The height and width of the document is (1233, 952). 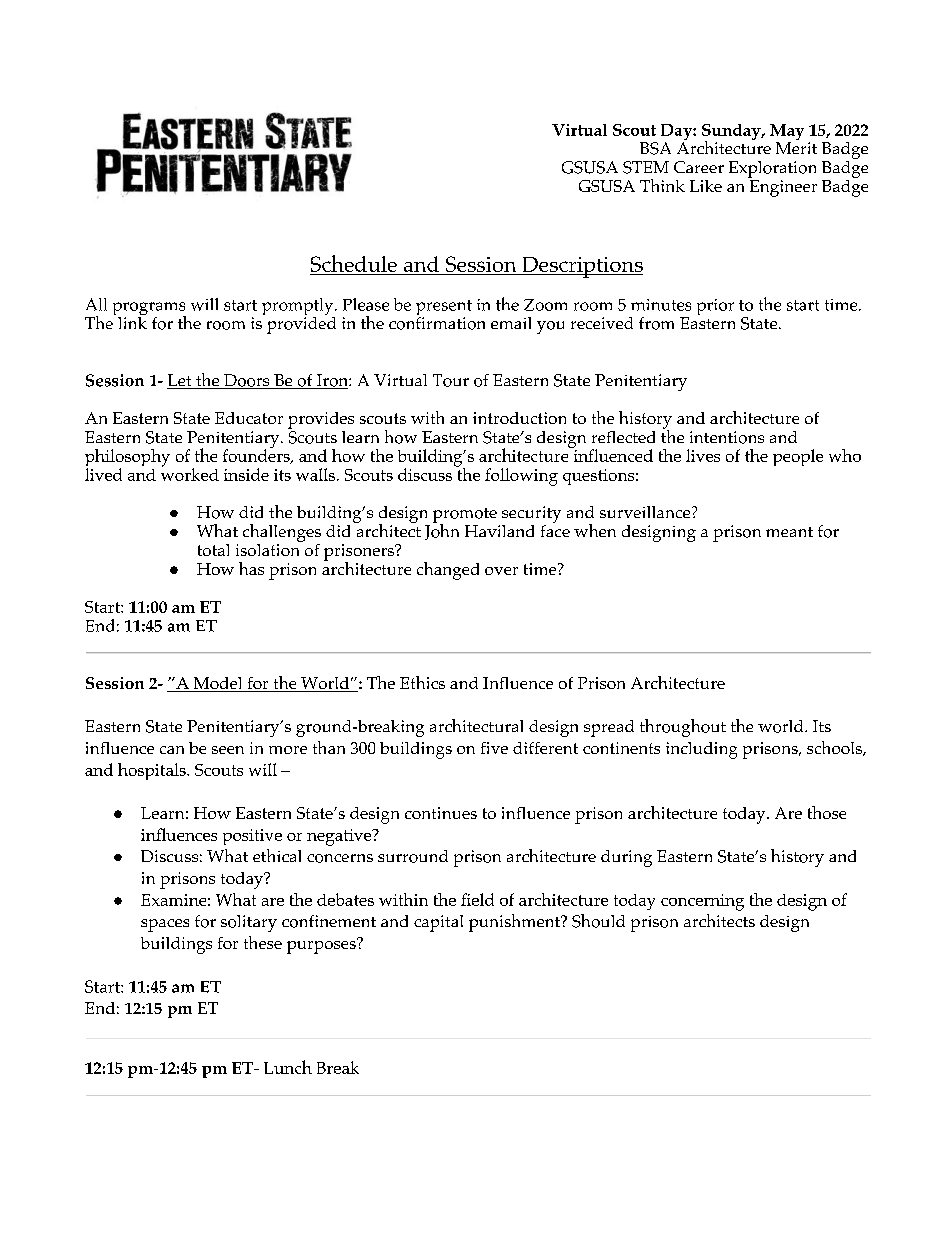 What do you see at coordinates (165, 925) in the document?
I see `spaces` at bounding box center [165, 925].
